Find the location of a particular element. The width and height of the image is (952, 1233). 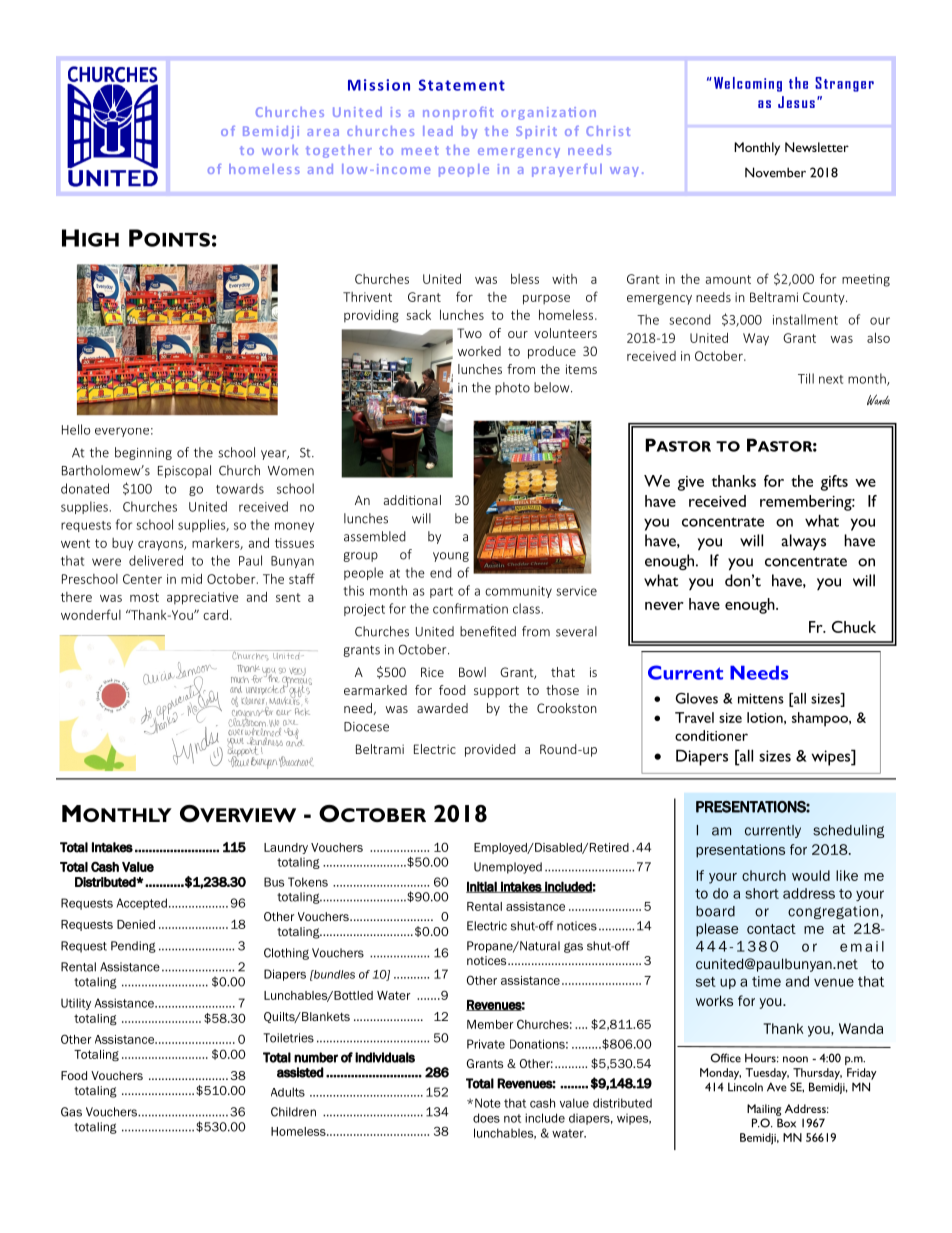

confirmation is located at coordinates (470, 608).
